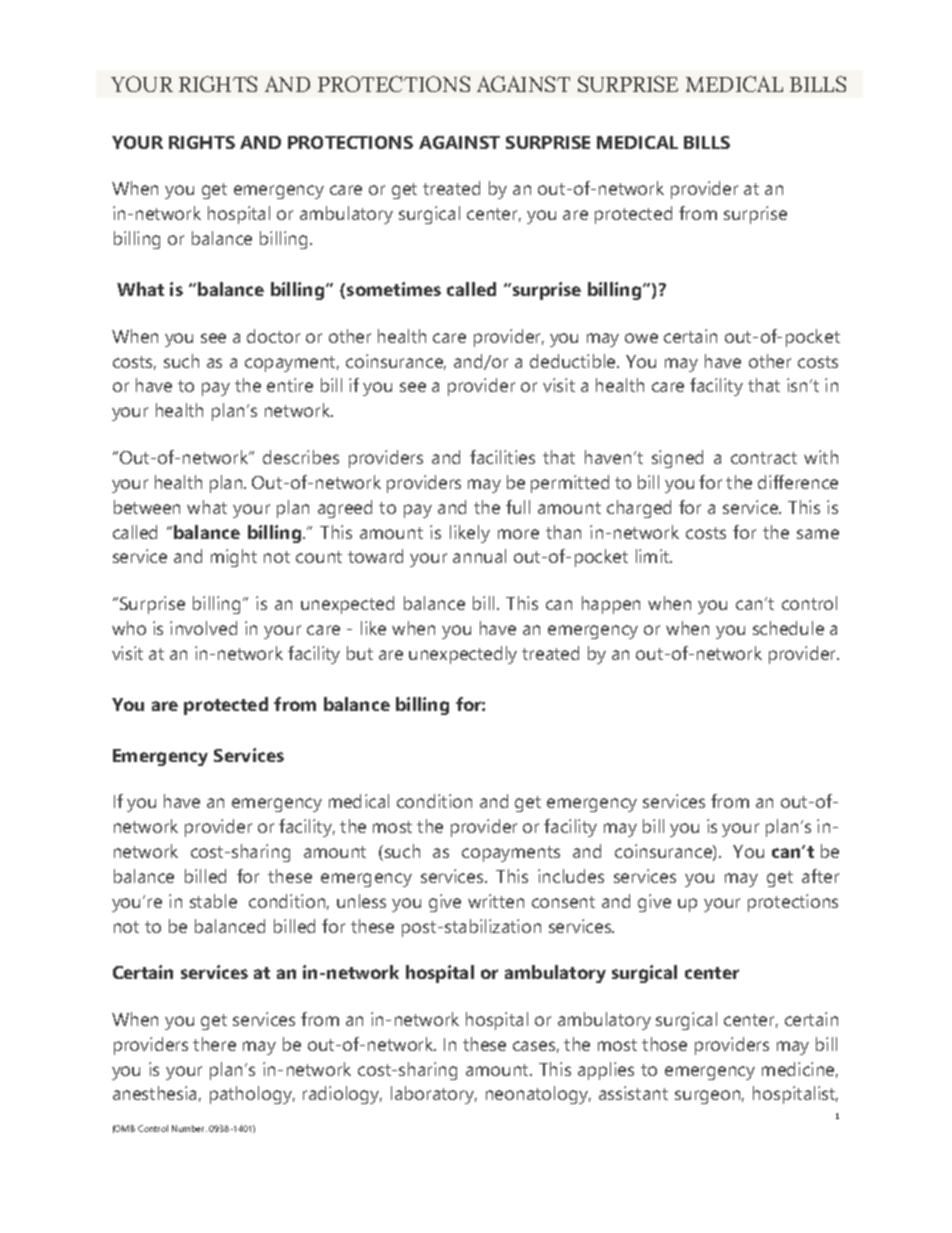 The width and height of the page is (952, 1233). What do you see at coordinates (273, 336) in the page?
I see `doctor` at bounding box center [273, 336].
